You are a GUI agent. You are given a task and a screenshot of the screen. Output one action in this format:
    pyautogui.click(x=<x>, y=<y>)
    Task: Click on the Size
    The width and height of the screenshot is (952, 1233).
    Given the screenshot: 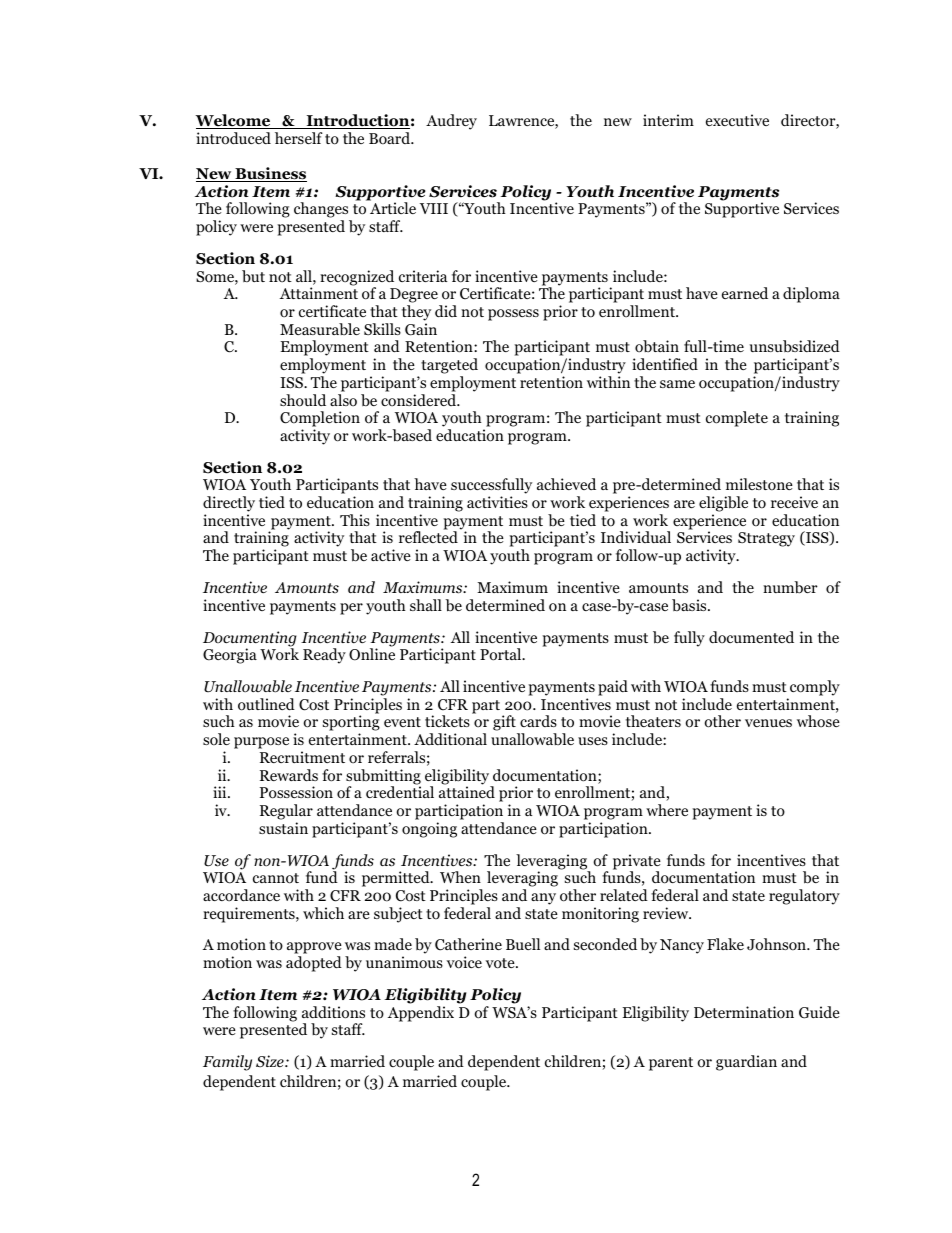 What is the action you would take?
    pyautogui.click(x=271, y=1061)
